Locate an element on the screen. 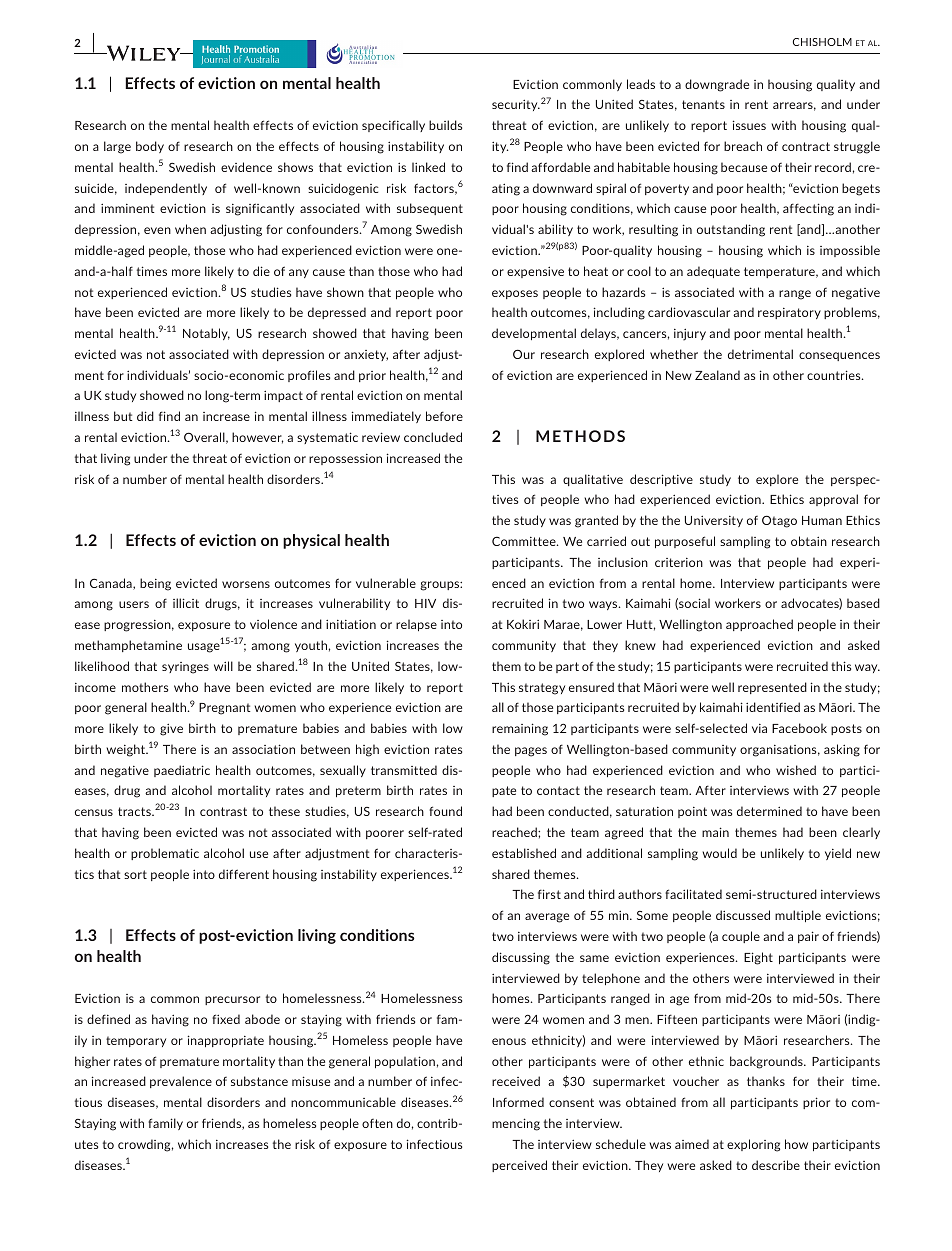 The image size is (952, 1251). Informed is located at coordinates (518, 1102).
